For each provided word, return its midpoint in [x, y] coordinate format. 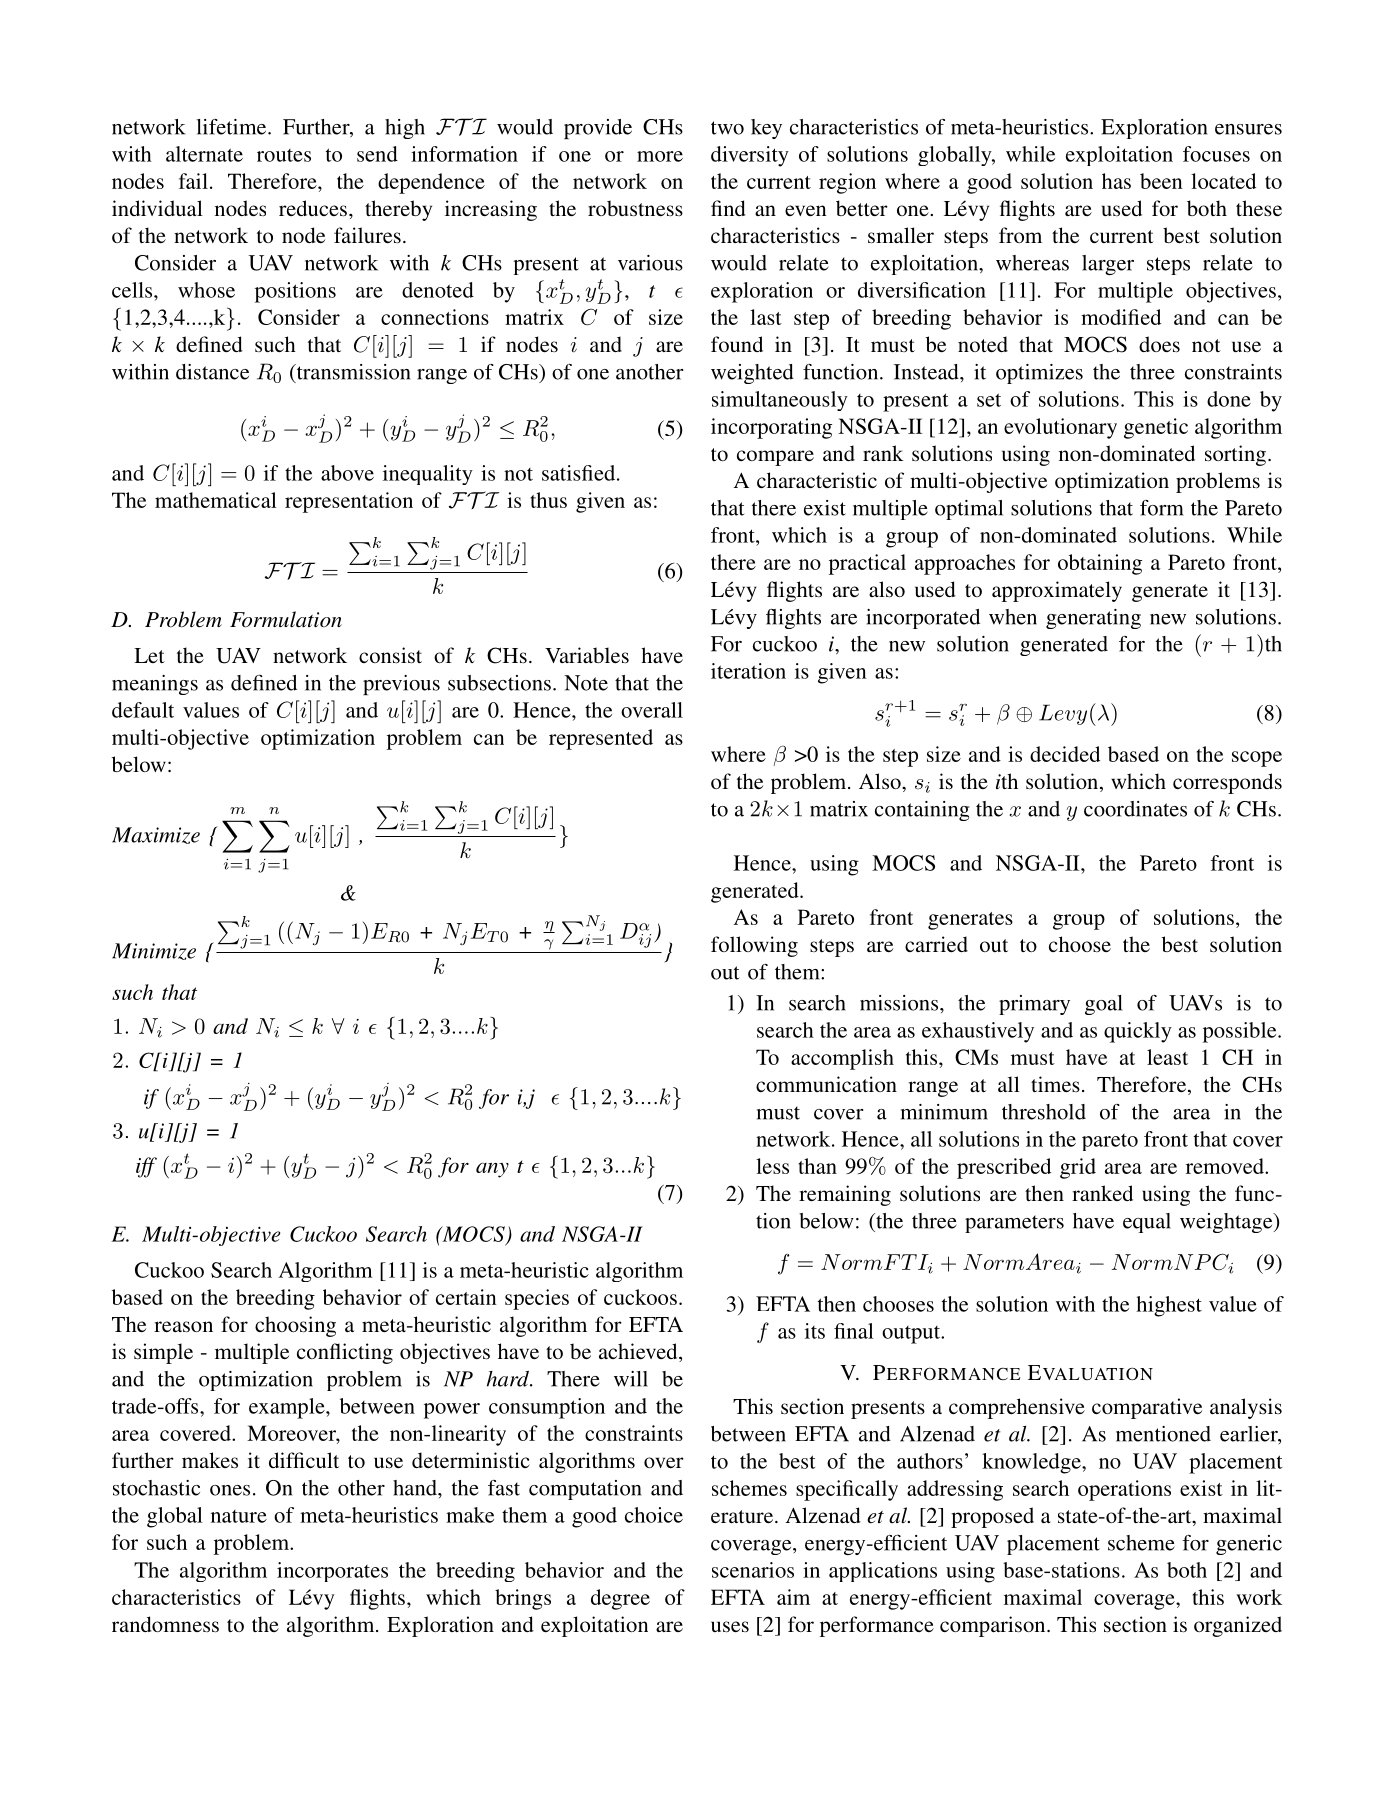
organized [1238, 1626]
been [1161, 181]
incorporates [332, 1572]
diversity [750, 156]
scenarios [753, 1570]
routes [284, 155]
